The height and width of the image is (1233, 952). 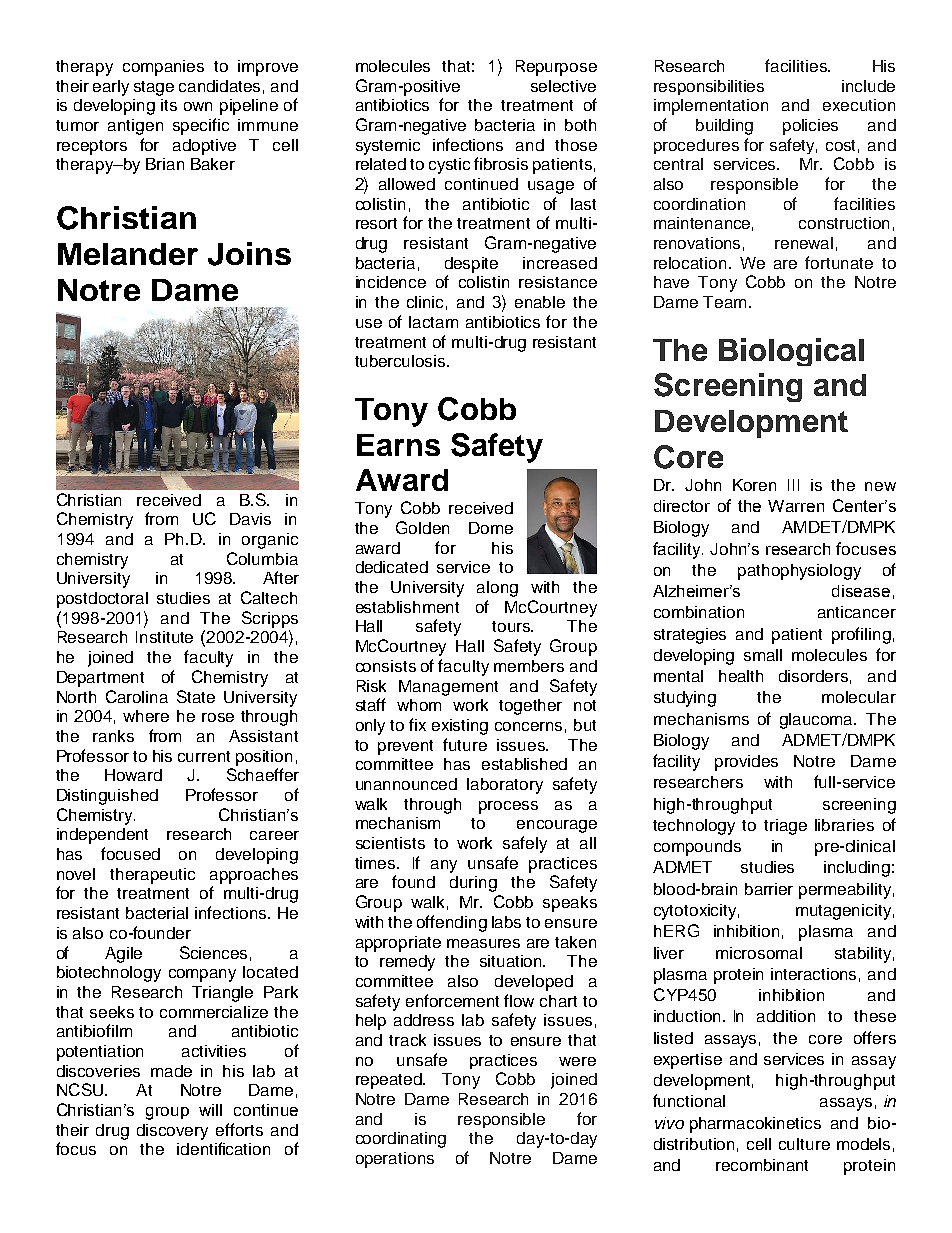 What do you see at coordinates (763, 655) in the image?
I see `small` at bounding box center [763, 655].
